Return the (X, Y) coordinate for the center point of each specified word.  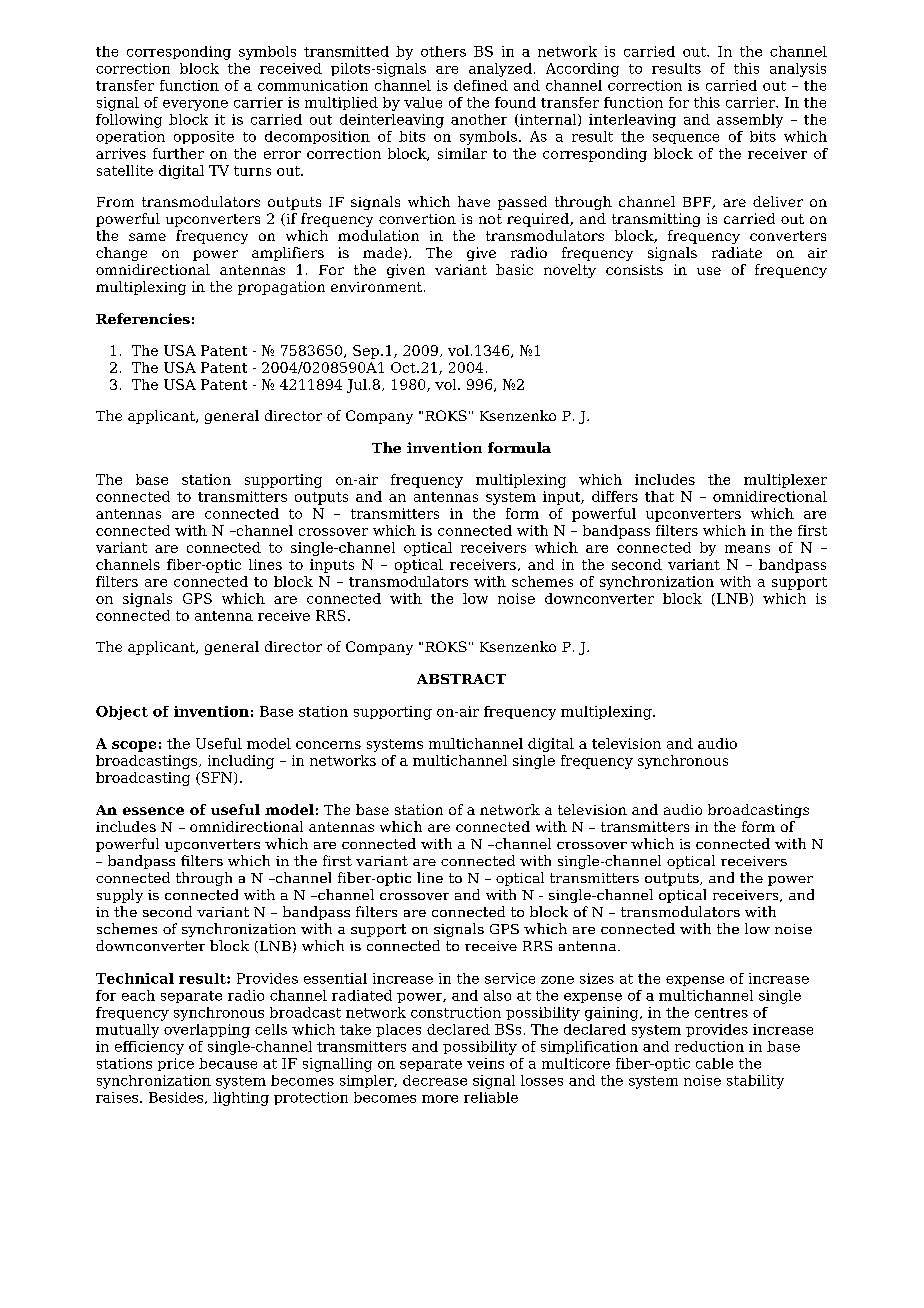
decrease (435, 1080)
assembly (750, 121)
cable (714, 1063)
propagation (281, 288)
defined (481, 85)
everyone (195, 105)
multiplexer (785, 481)
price (176, 1064)
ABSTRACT (461, 679)
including (241, 762)
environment (378, 287)
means (747, 549)
